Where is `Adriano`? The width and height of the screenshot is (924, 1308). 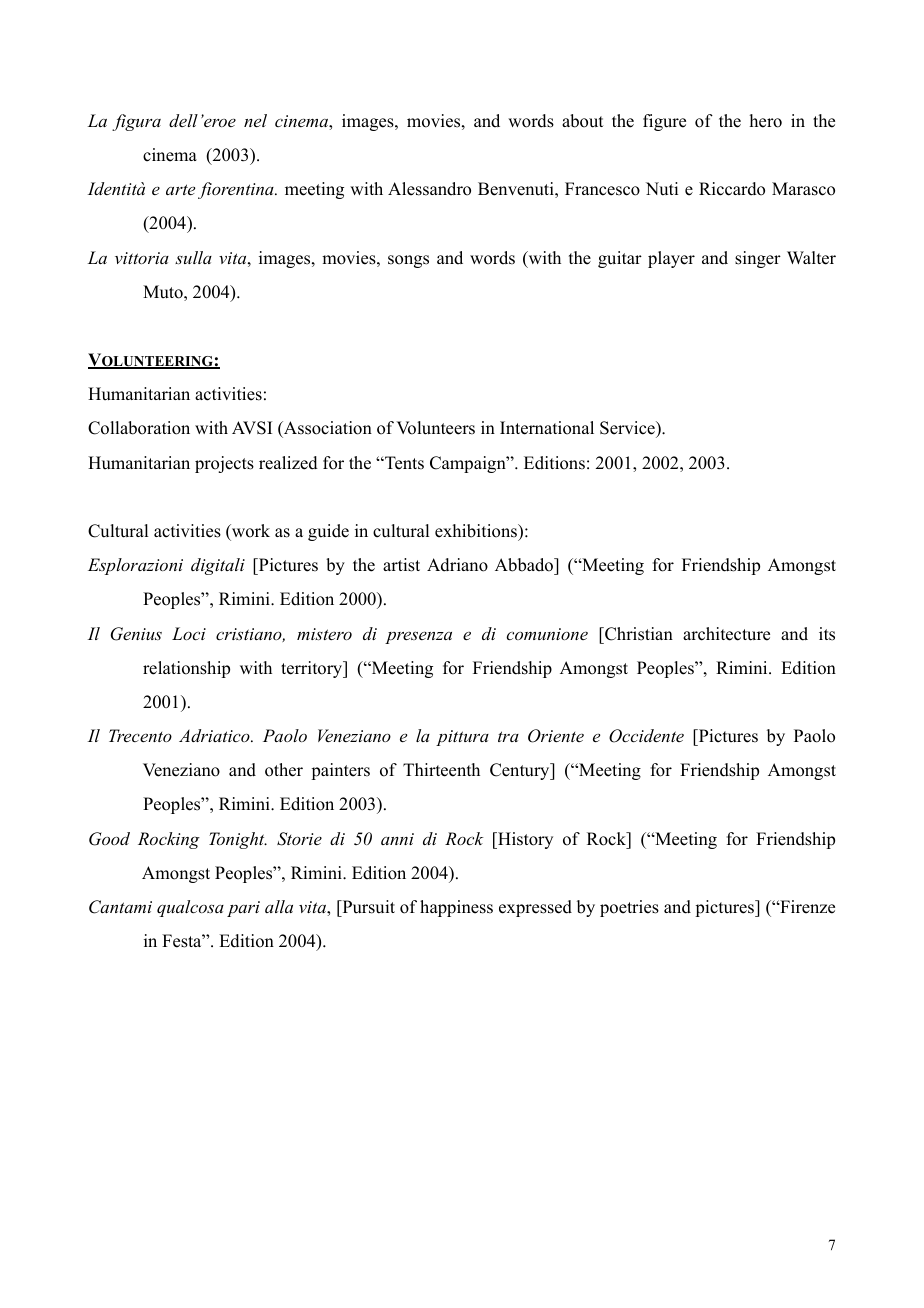
Adriano is located at coordinates (457, 565).
